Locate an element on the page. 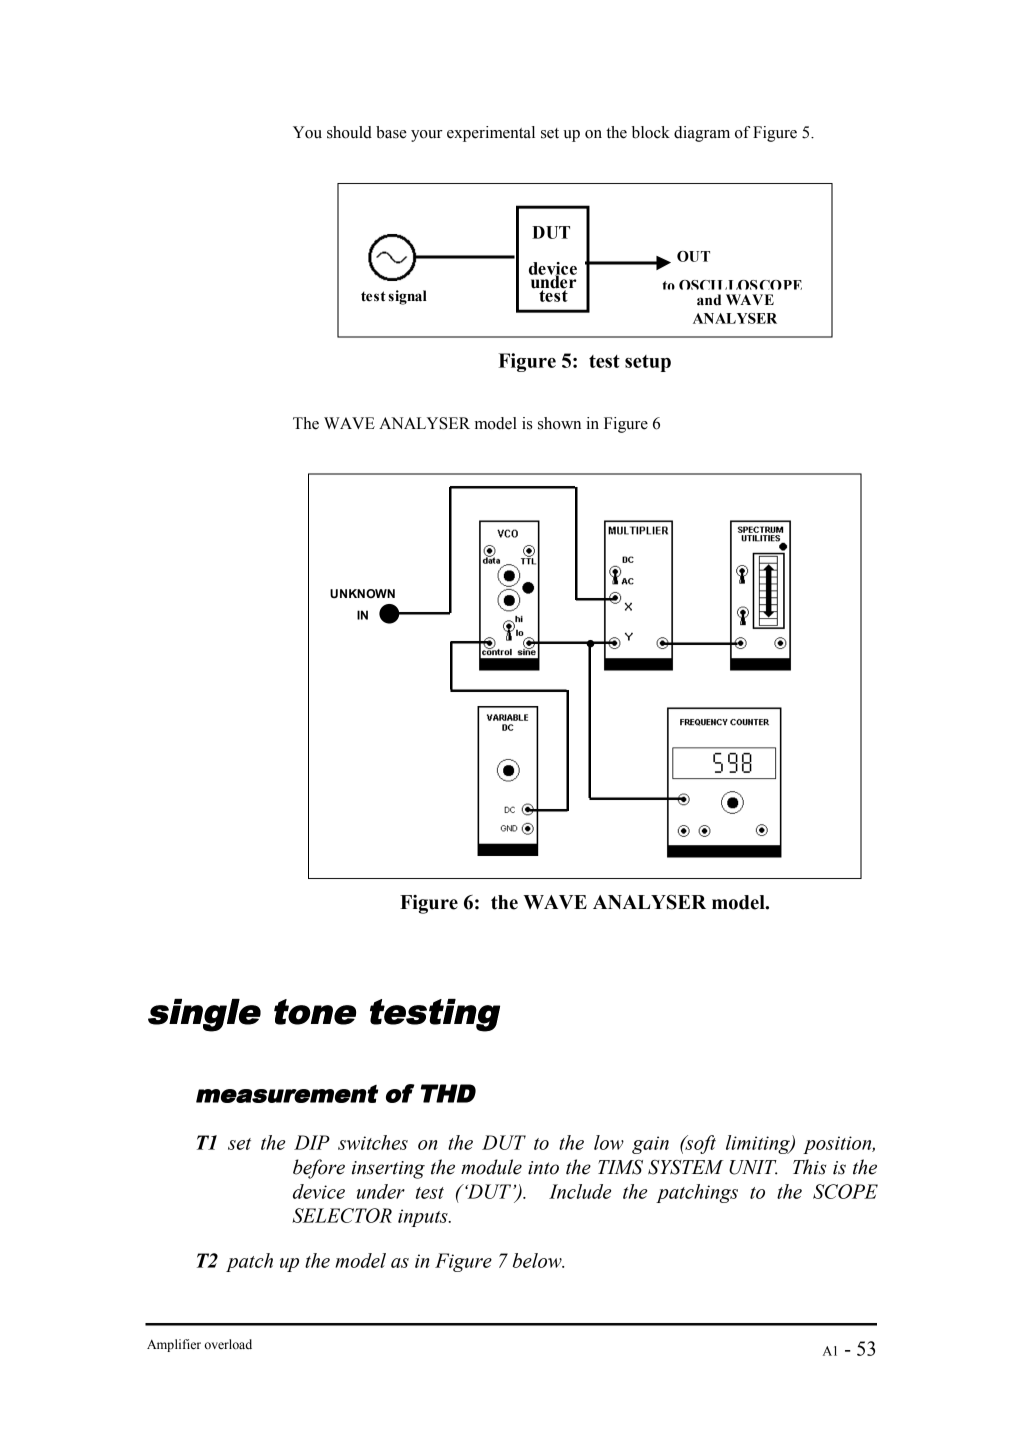  experimental is located at coordinates (491, 134).
